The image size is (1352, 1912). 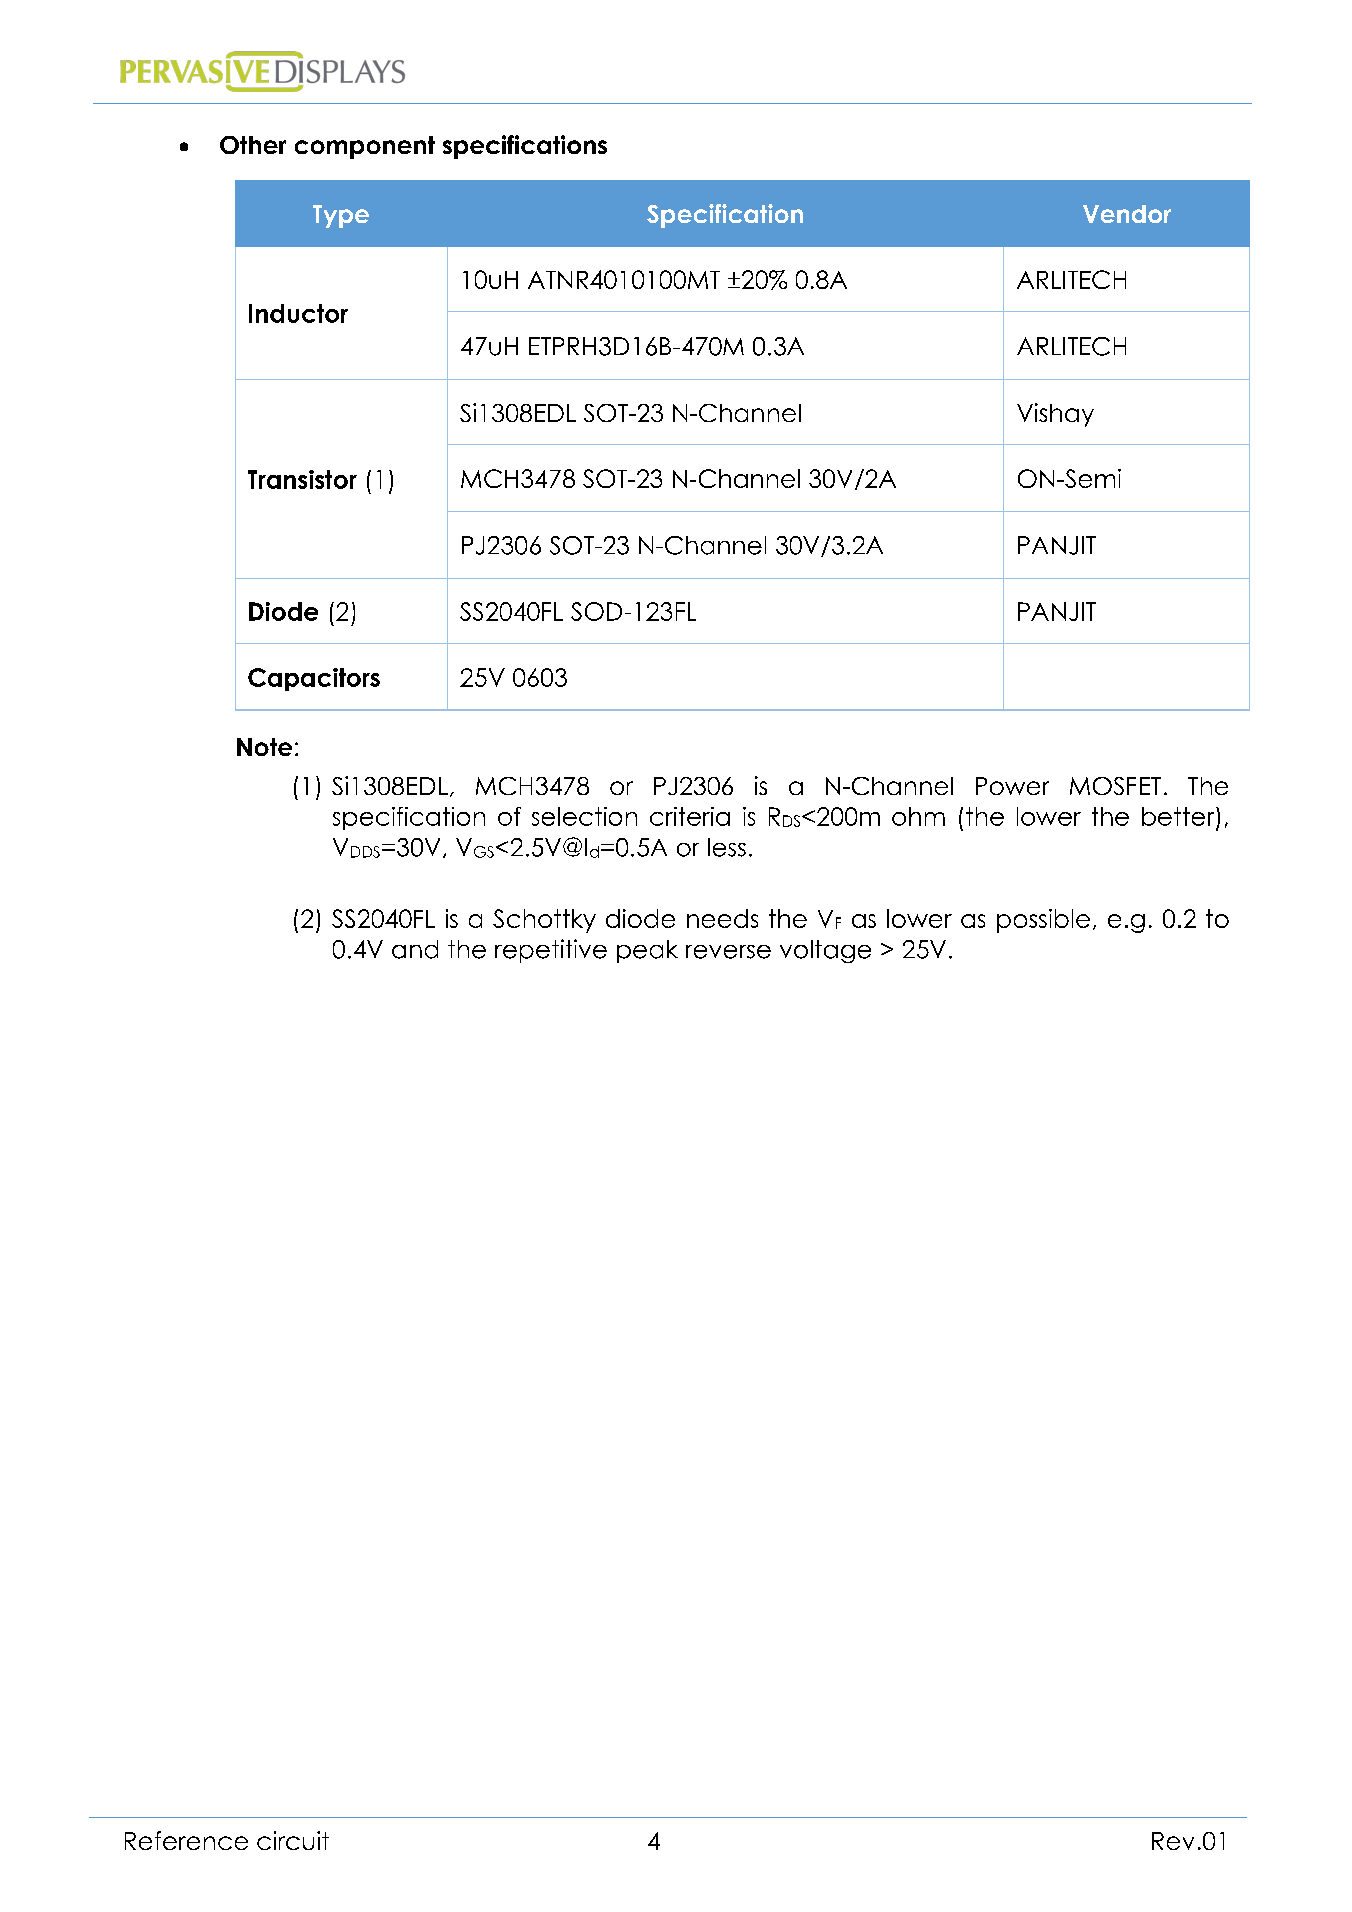 What do you see at coordinates (647, 951) in the page?
I see `peak` at bounding box center [647, 951].
